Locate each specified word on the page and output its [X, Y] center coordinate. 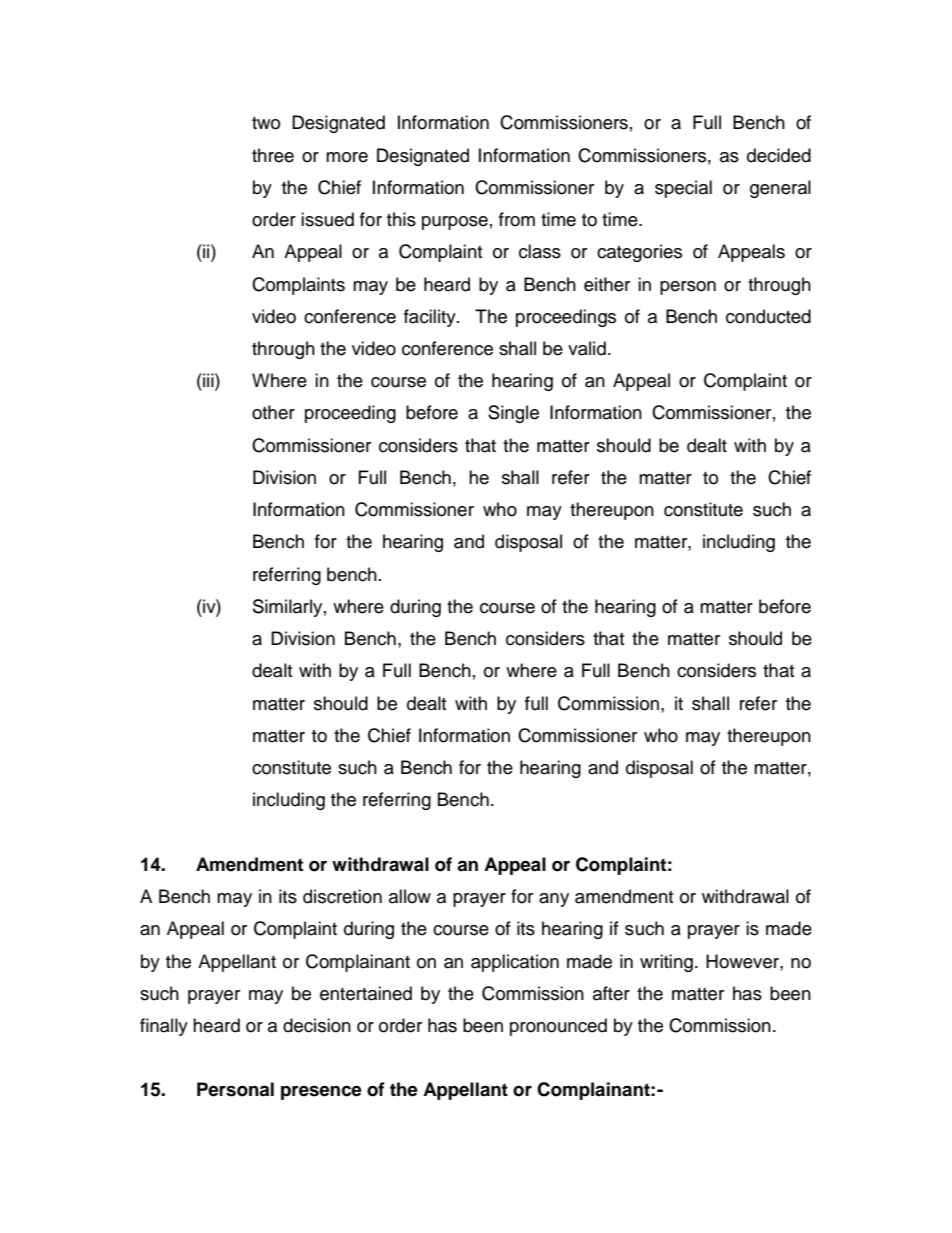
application [515, 963]
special [683, 189]
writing [666, 963]
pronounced [558, 1027]
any [554, 900]
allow [410, 896]
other [273, 412]
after [611, 993]
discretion [342, 896]
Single [513, 414]
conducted [768, 316]
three [273, 155]
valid [587, 348]
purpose [455, 223]
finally [164, 1027]
